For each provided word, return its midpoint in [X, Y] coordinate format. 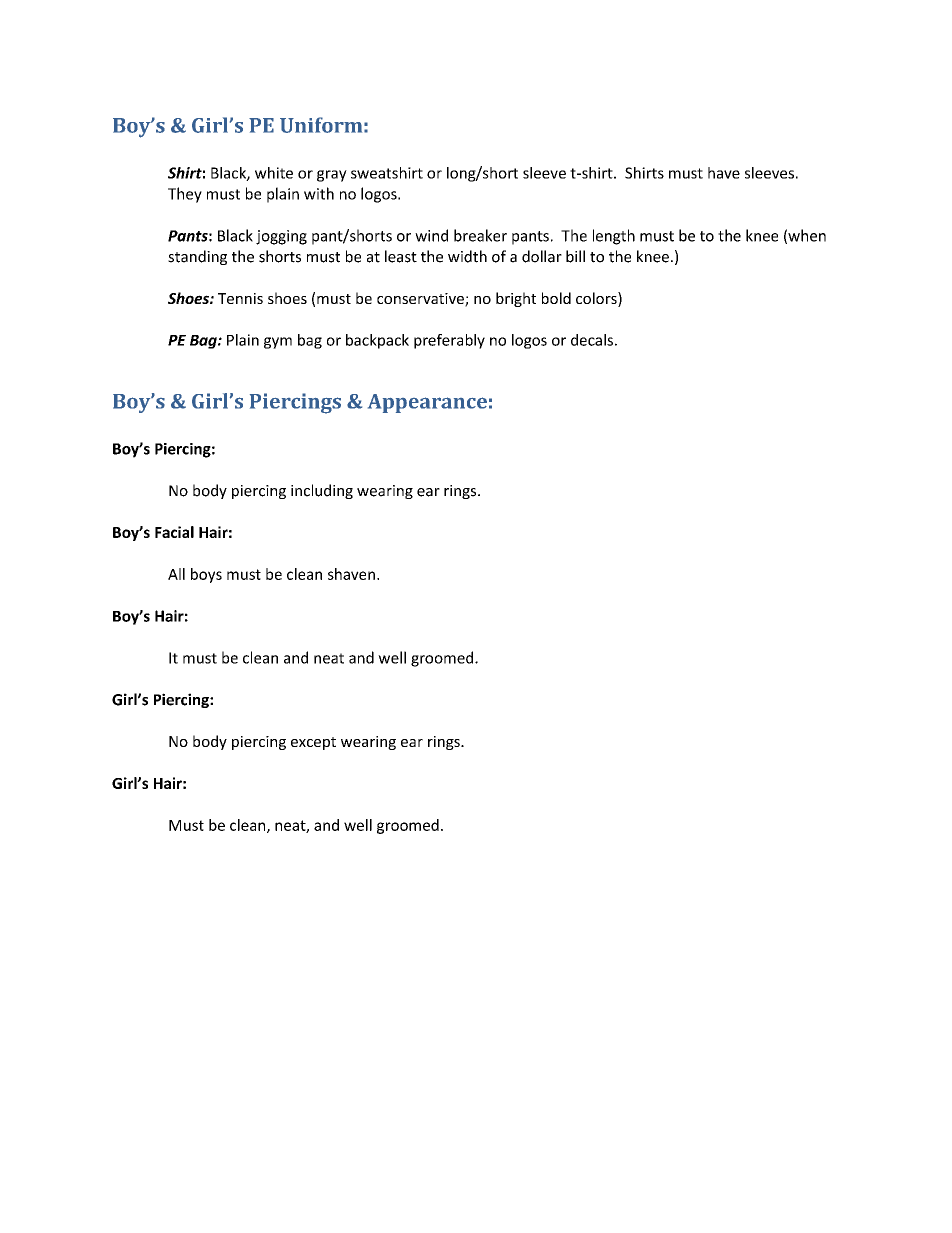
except [313, 743]
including [322, 491]
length [614, 237]
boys [206, 575]
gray [332, 176]
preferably [449, 341]
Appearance [427, 403]
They [185, 195]
